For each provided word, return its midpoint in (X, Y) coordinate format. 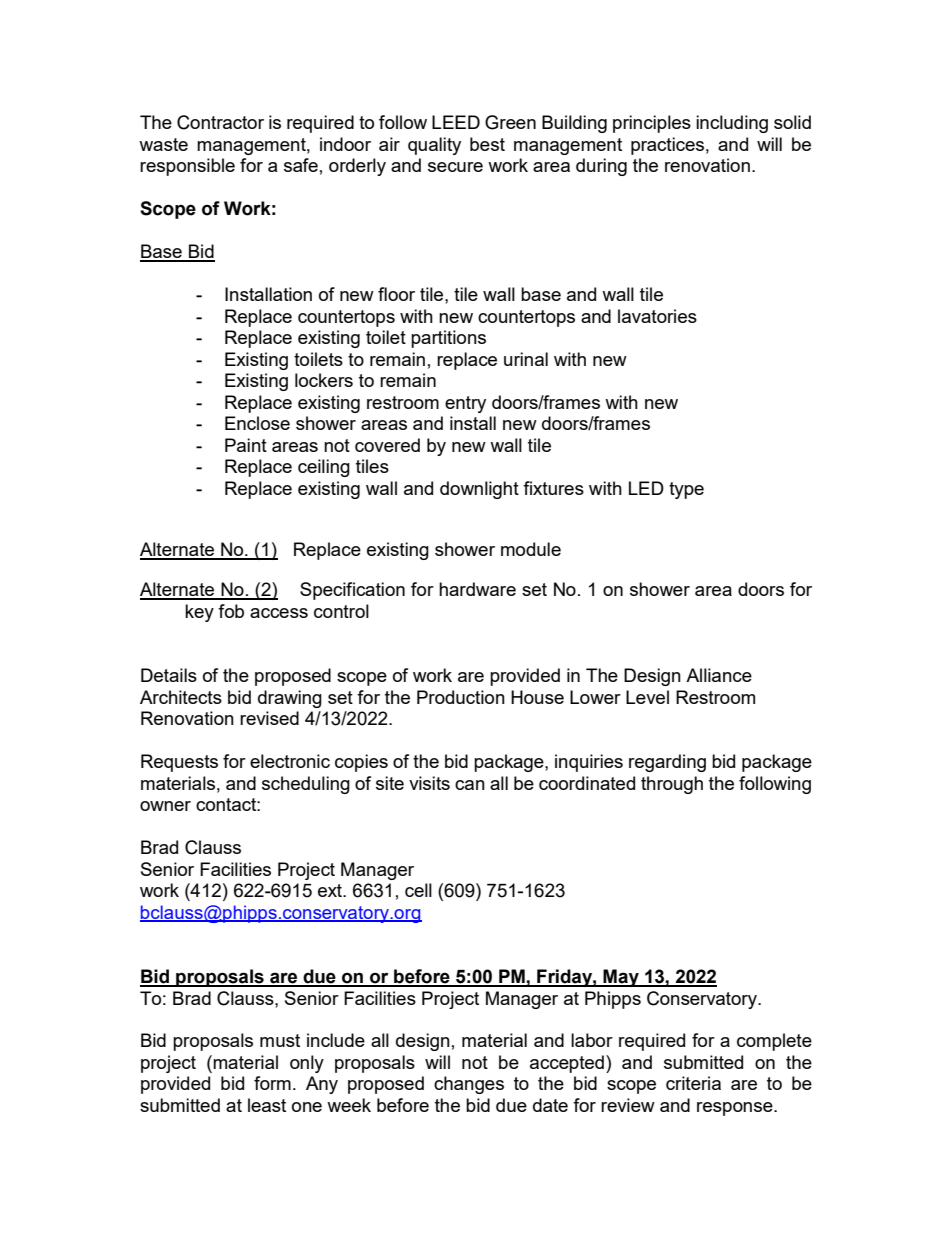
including (732, 124)
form (272, 1083)
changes (469, 1085)
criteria (693, 1083)
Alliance (719, 675)
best (487, 144)
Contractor (220, 122)
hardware (477, 589)
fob (231, 611)
